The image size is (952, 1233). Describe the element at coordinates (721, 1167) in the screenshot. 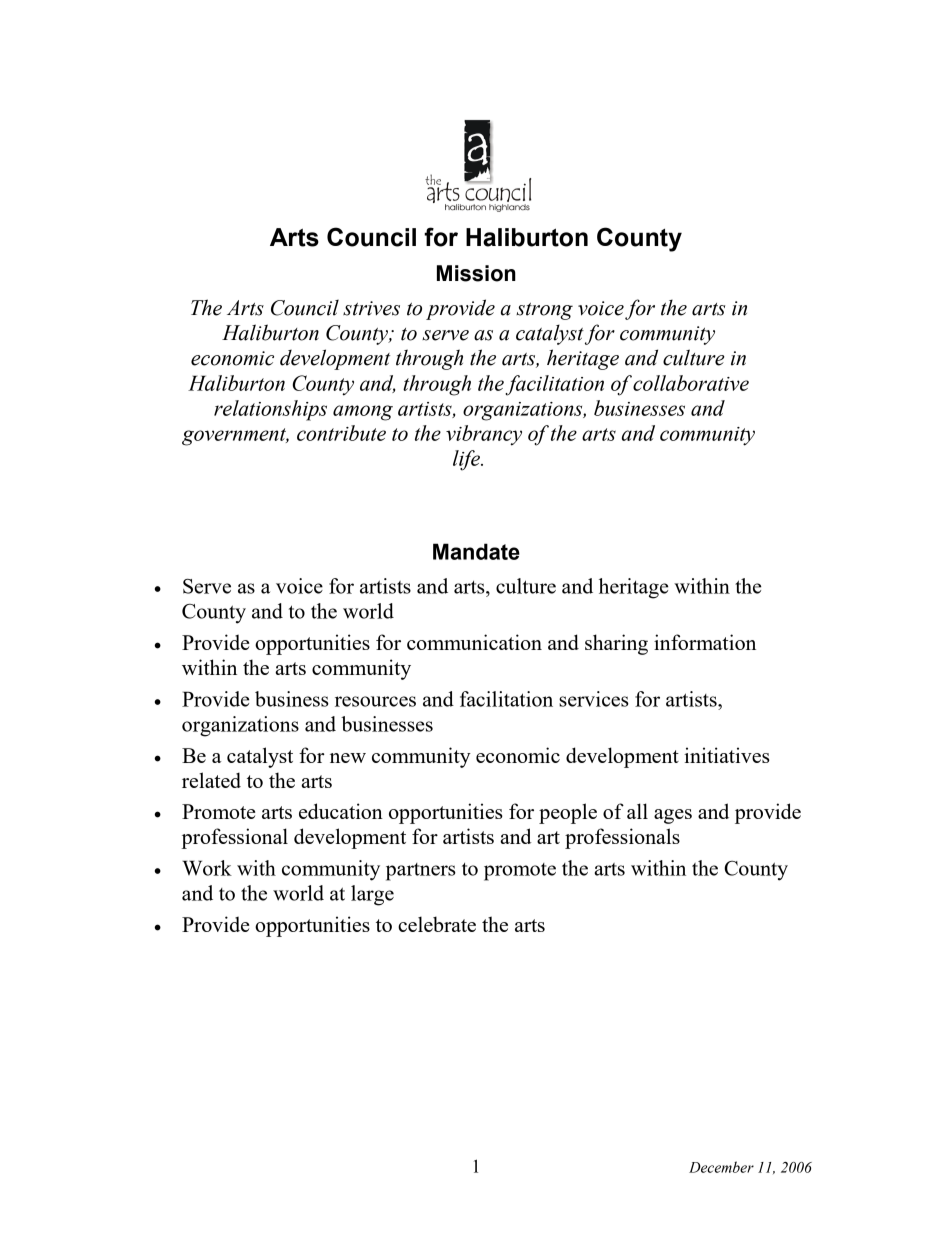

I see `December` at that location.
